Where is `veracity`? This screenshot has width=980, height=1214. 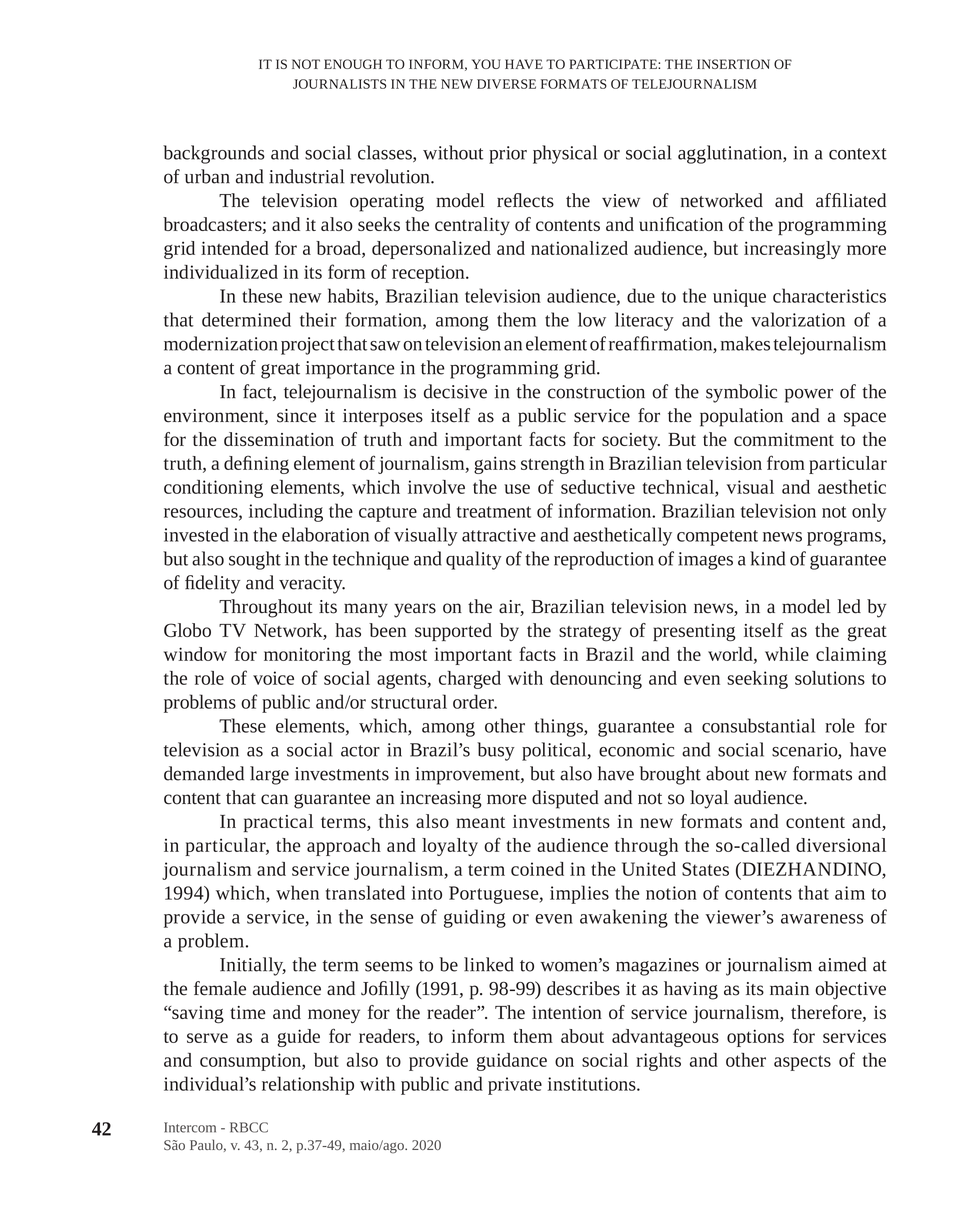
veracity is located at coordinates (312, 585).
